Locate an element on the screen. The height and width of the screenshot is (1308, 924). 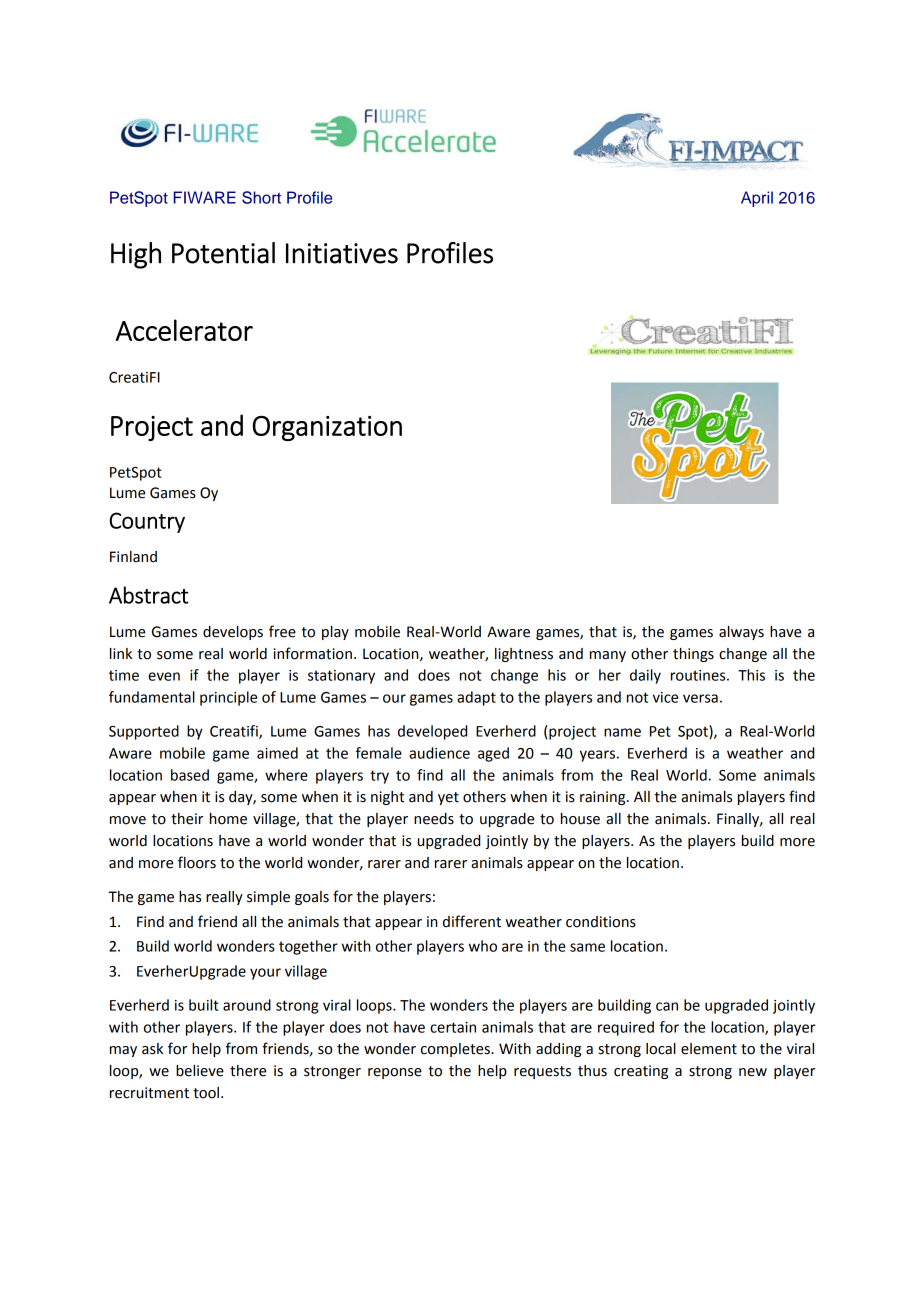
April is located at coordinates (757, 199).
